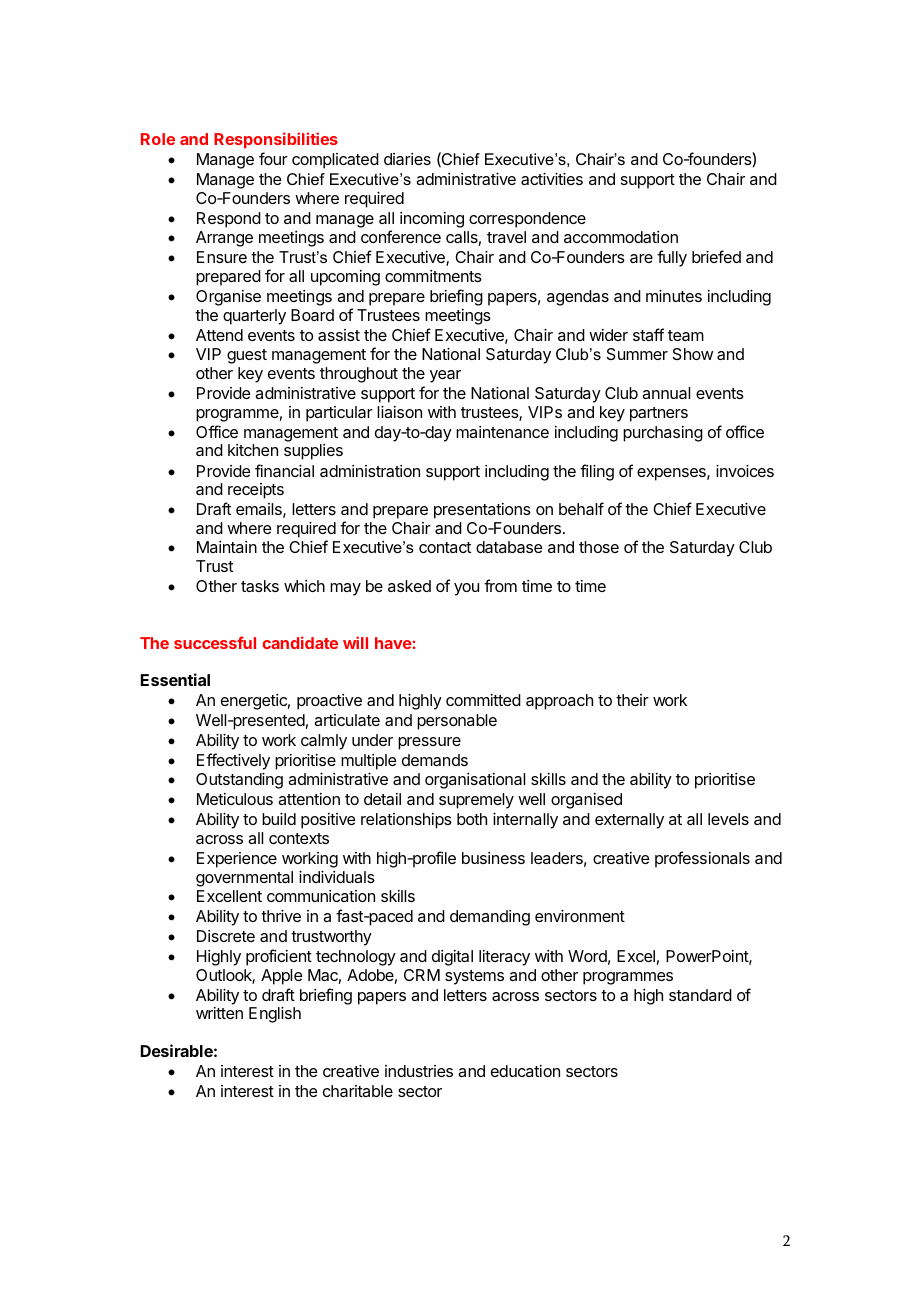 The width and height of the image is (924, 1308). Describe the element at coordinates (621, 237) in the image. I see `accommodation` at that location.
